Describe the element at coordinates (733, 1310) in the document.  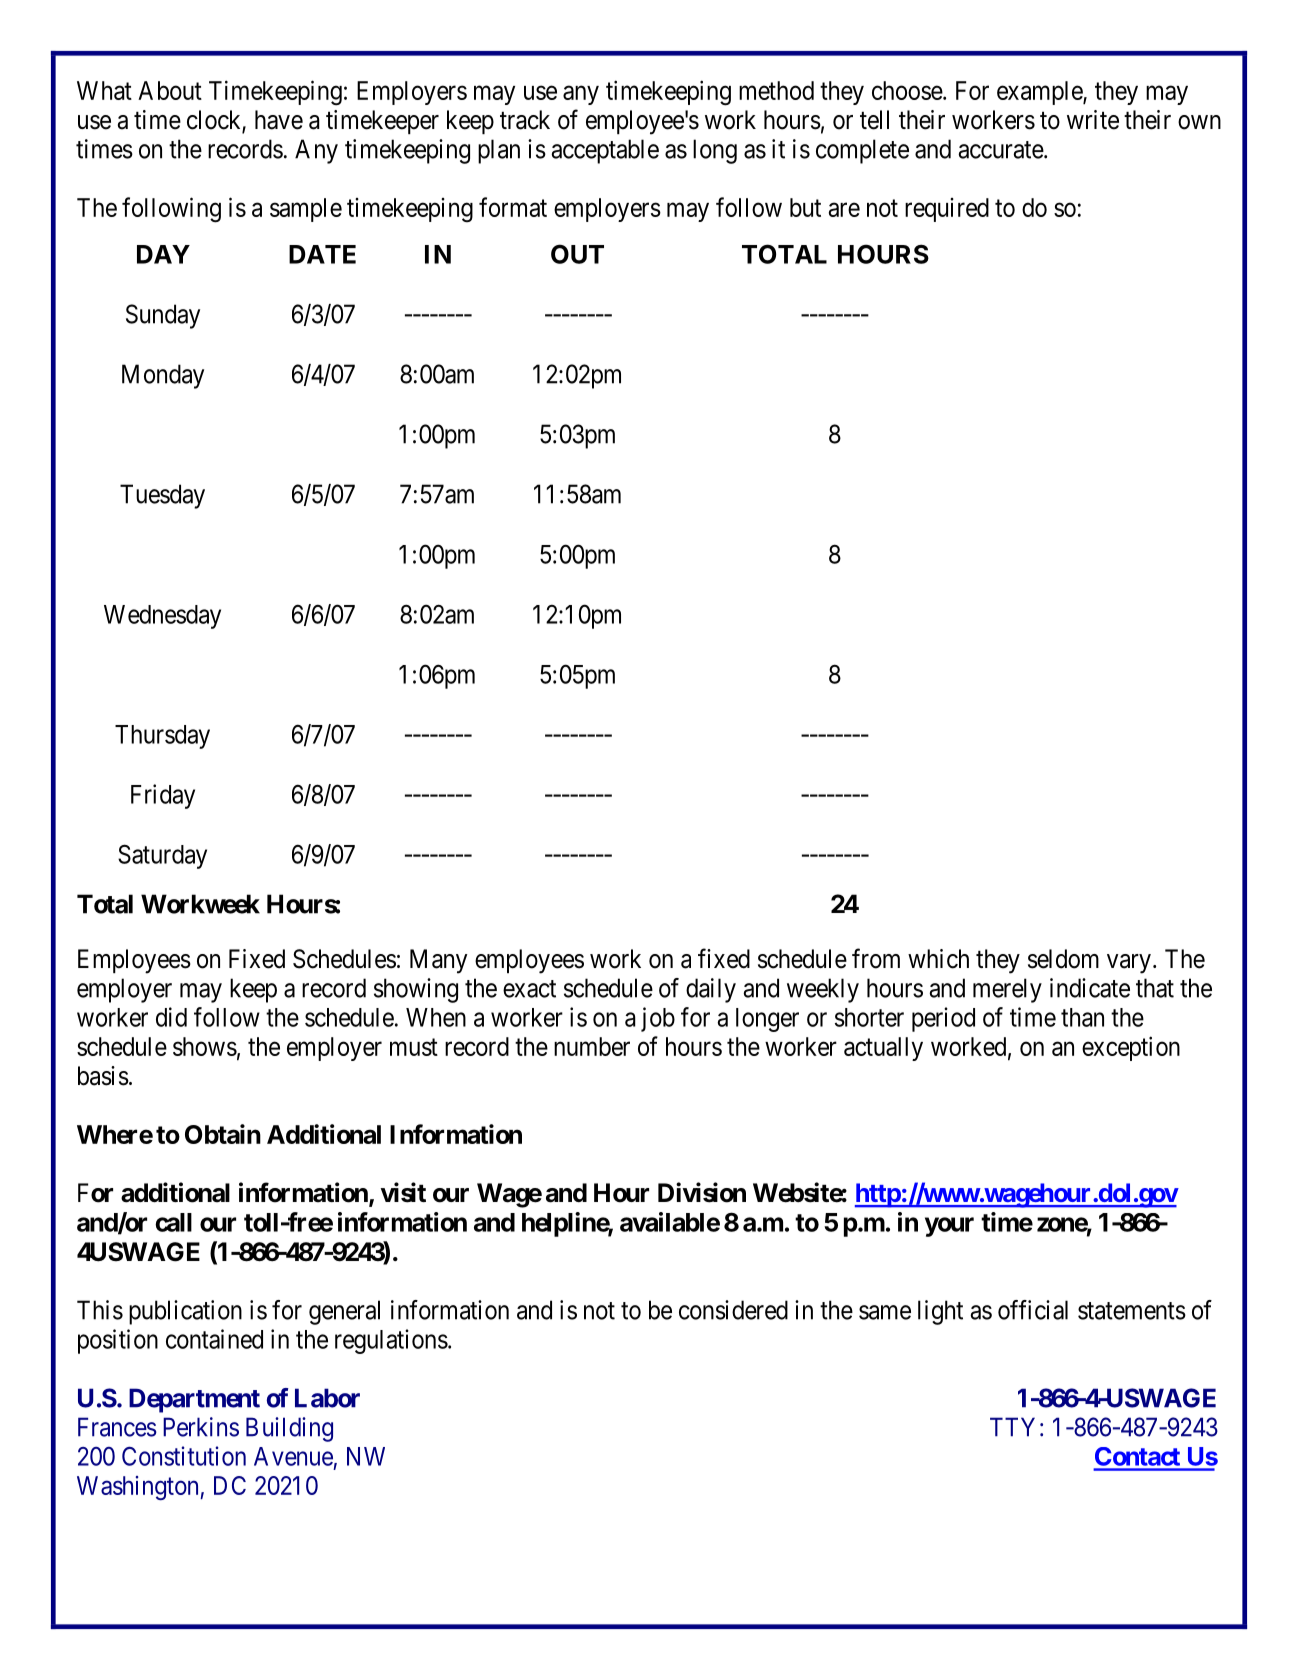
I see `considered` at that location.
